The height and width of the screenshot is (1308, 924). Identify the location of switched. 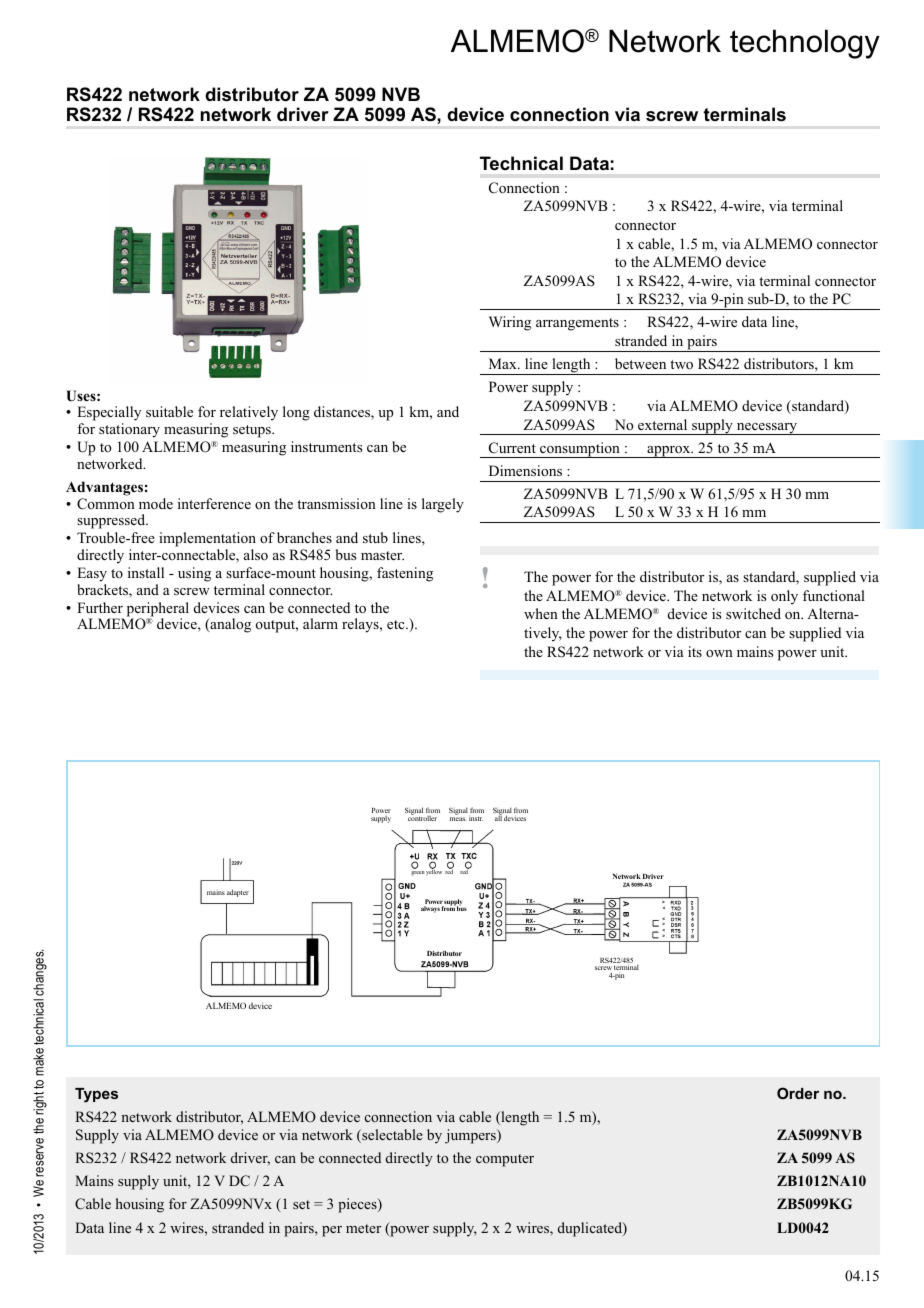
(753, 613).
